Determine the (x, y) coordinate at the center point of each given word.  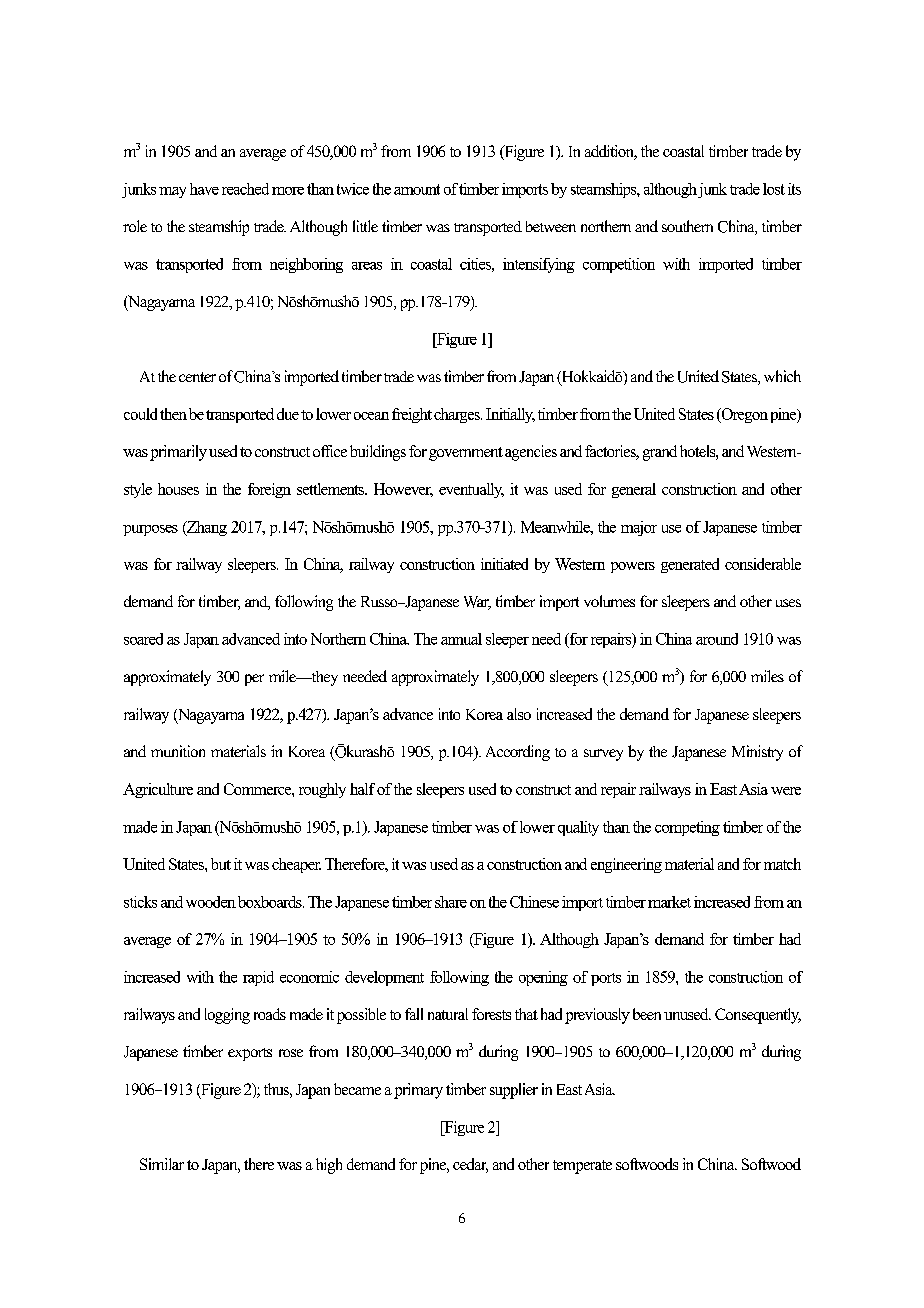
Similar (162, 1164)
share (451, 902)
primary (418, 1091)
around (717, 639)
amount (417, 189)
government (466, 454)
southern (687, 226)
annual (461, 639)
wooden (211, 902)
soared (143, 639)
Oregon (743, 415)
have (204, 189)
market (669, 902)
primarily (178, 453)
